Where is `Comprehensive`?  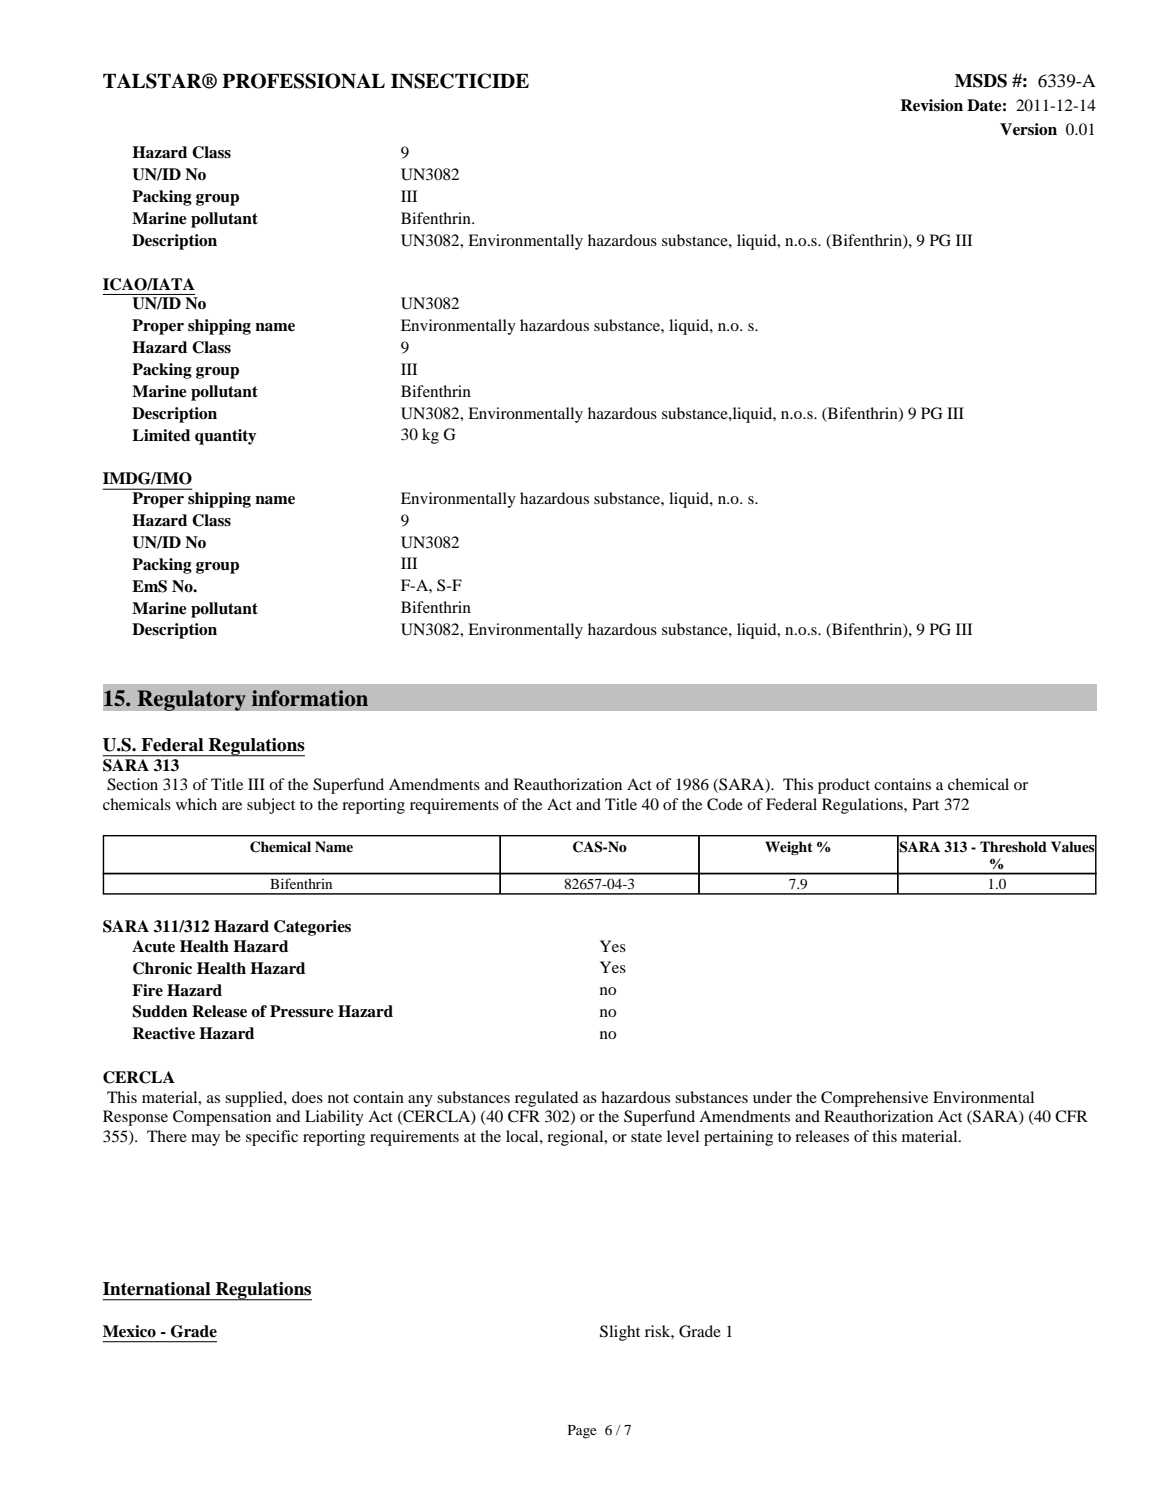
Comprehensive is located at coordinates (874, 1099).
